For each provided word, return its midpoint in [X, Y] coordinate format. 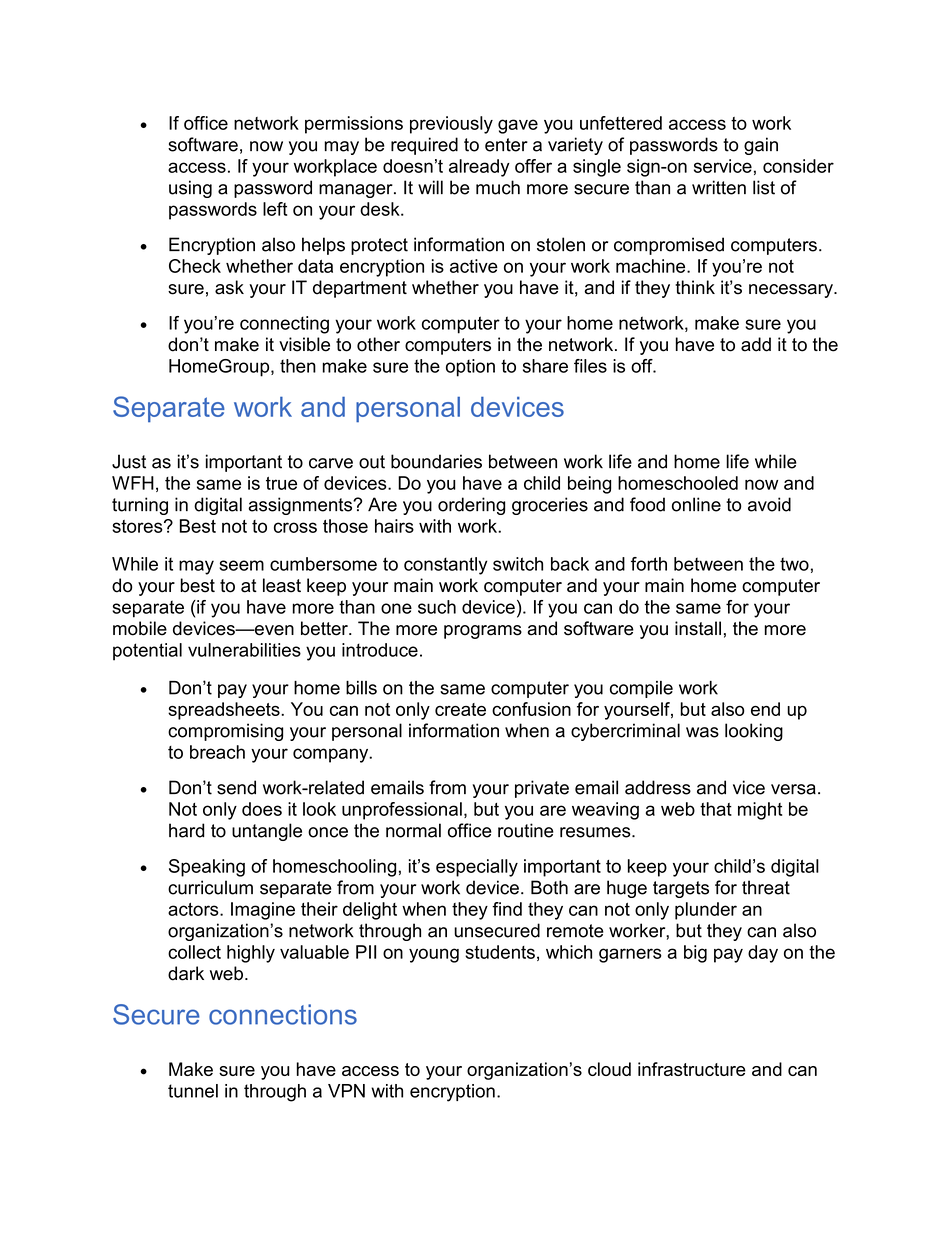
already [479, 168]
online [696, 504]
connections [283, 1014]
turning [140, 506]
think [695, 287]
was [702, 732]
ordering [471, 506]
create [460, 709]
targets [681, 889]
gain [761, 146]
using [190, 189]
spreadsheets [225, 711]
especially [477, 868]
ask [229, 287]
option [470, 368]
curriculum [210, 887]
